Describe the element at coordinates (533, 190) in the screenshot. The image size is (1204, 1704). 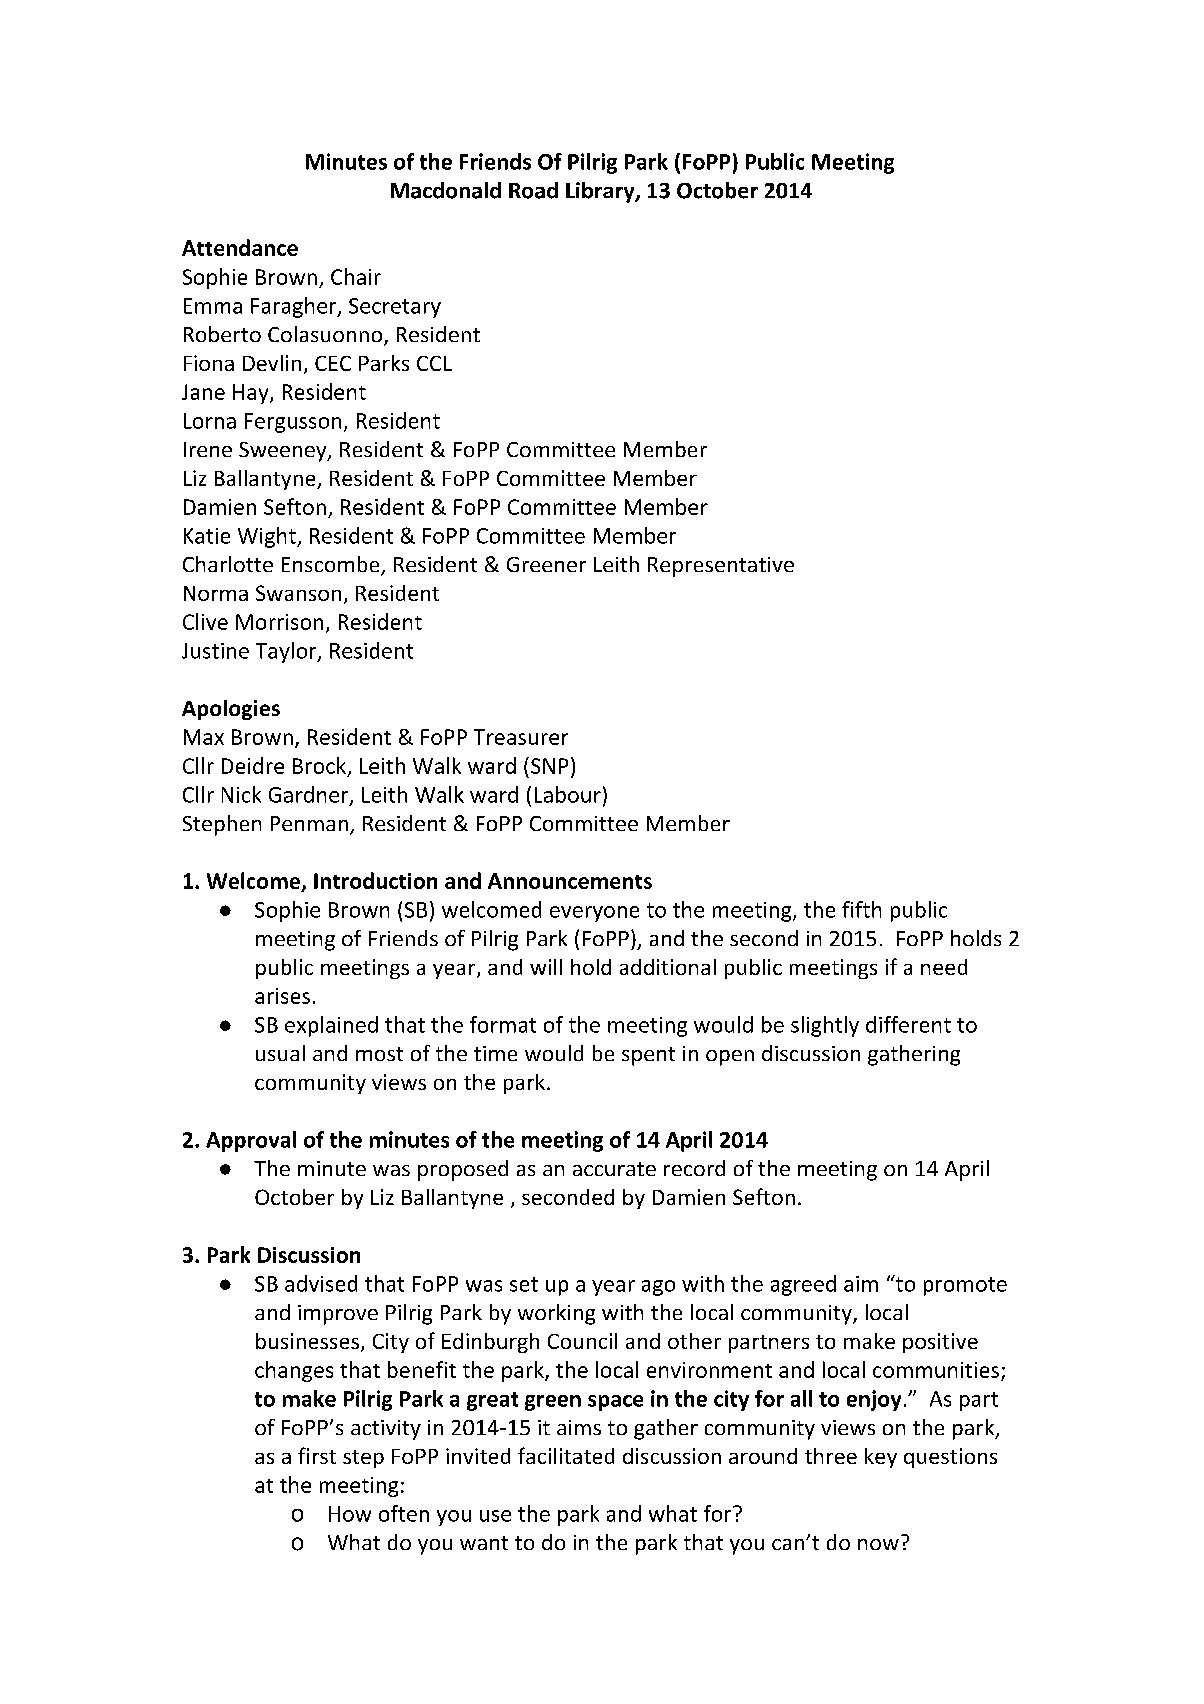
I see `Road` at that location.
